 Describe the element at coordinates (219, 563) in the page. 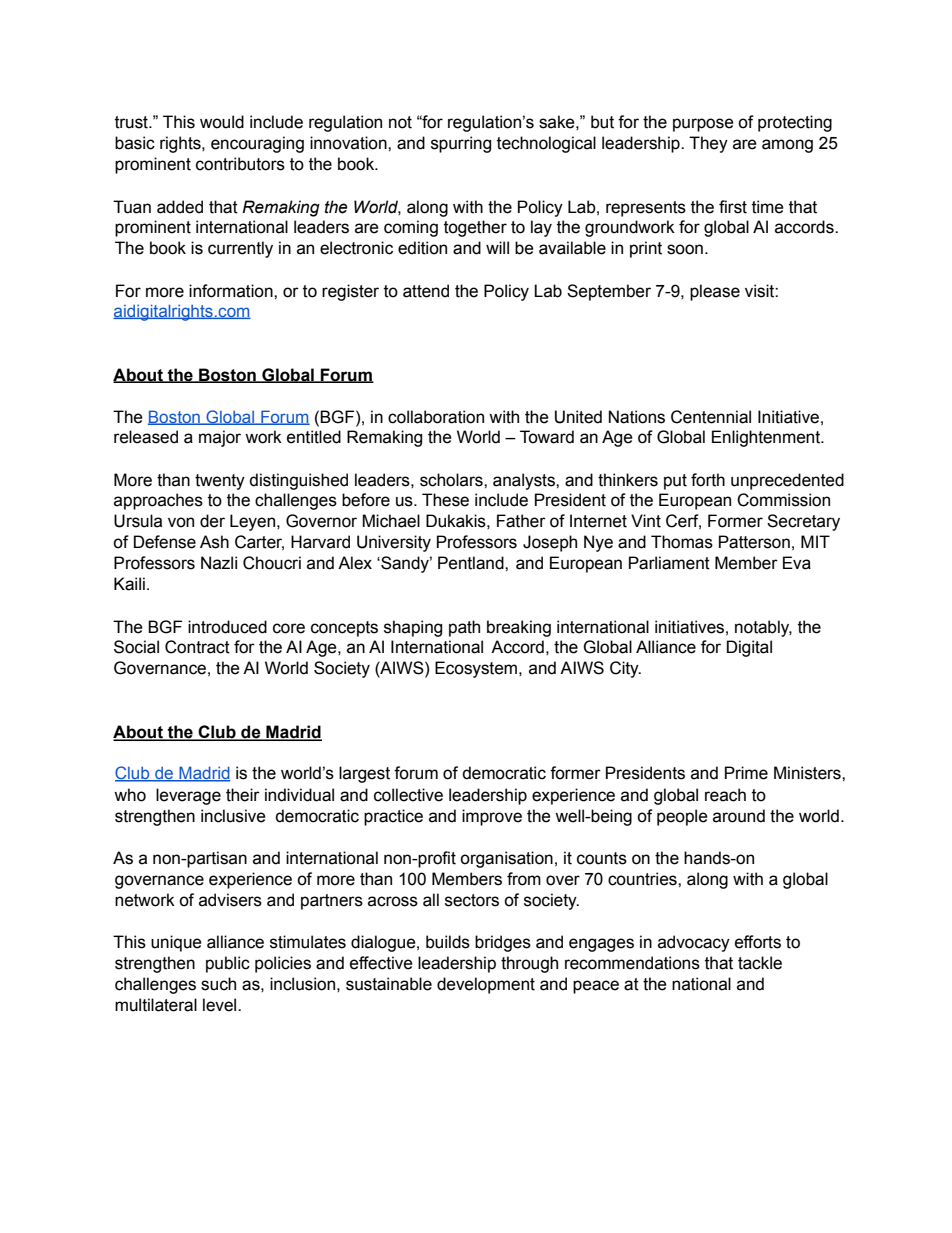

I see `Nazli` at that location.
